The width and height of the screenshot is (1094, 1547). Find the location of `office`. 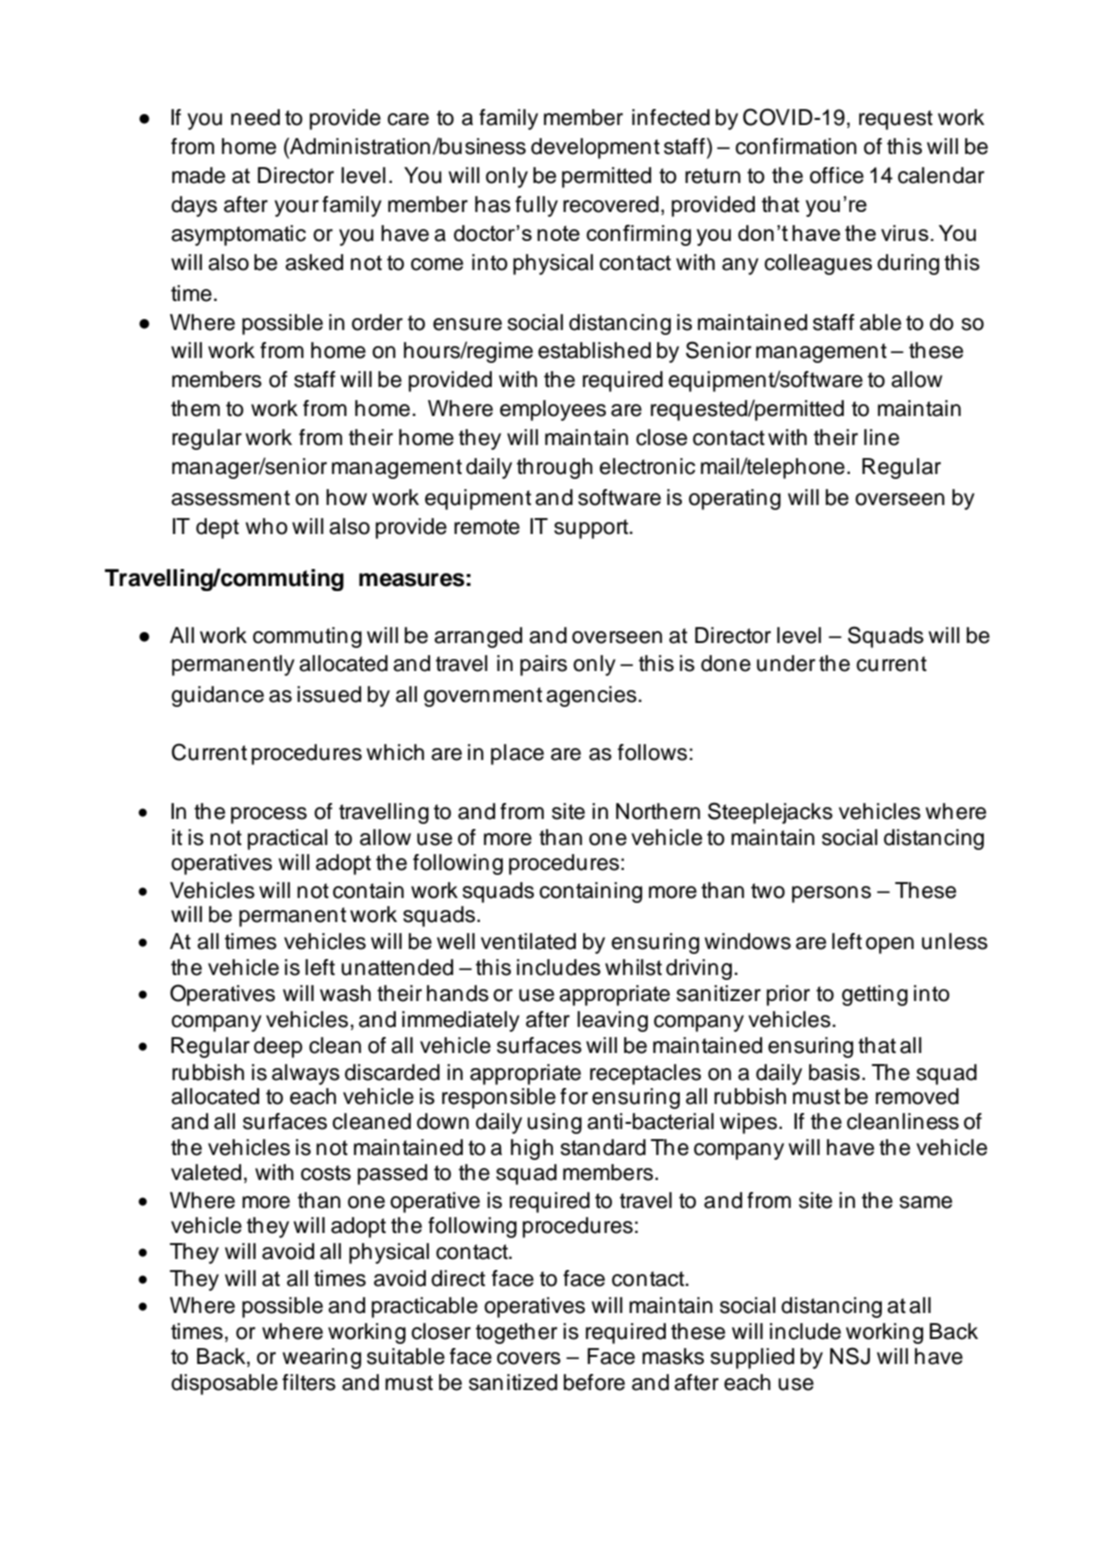

office is located at coordinates (837, 175).
